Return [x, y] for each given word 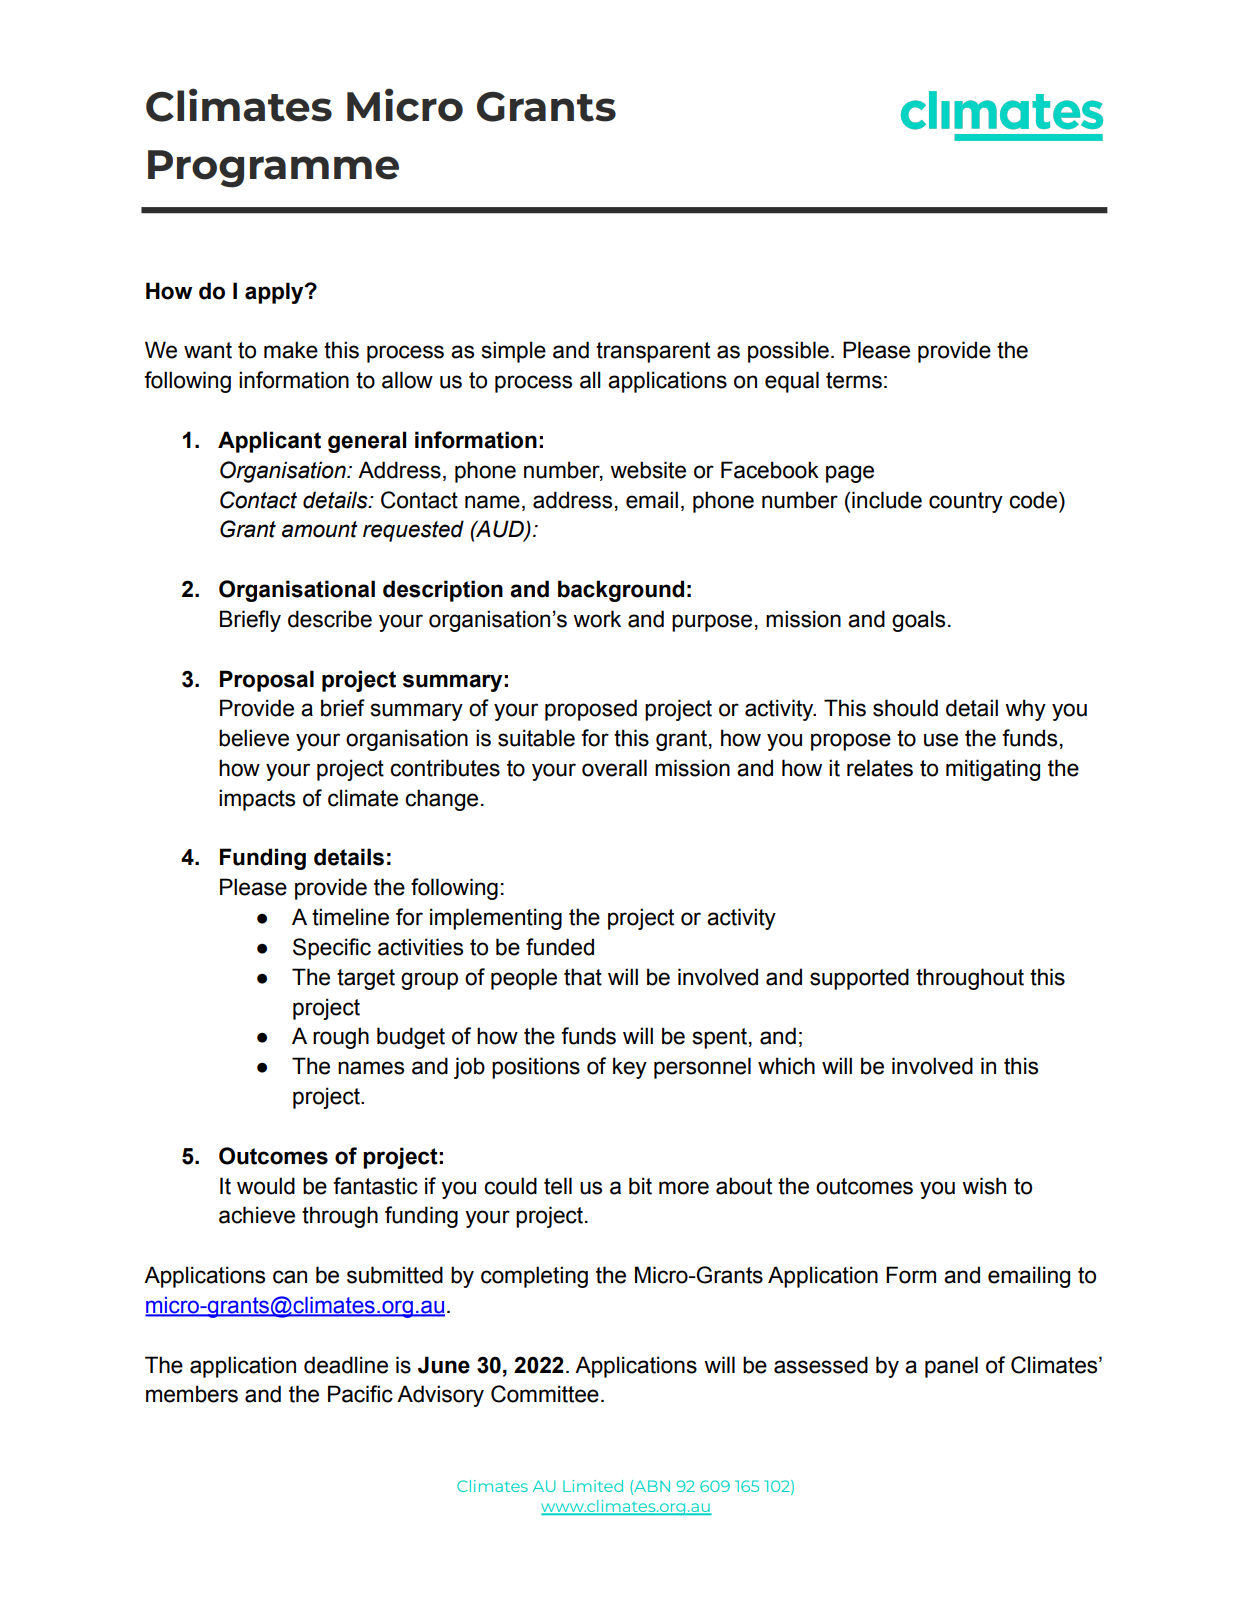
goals [918, 621]
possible [788, 352]
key [630, 1068]
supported [859, 979]
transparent [653, 352]
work [597, 619]
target [366, 979]
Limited [593, 1486]
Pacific [360, 1394]
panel [951, 1367]
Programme [273, 169]
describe [330, 619]
